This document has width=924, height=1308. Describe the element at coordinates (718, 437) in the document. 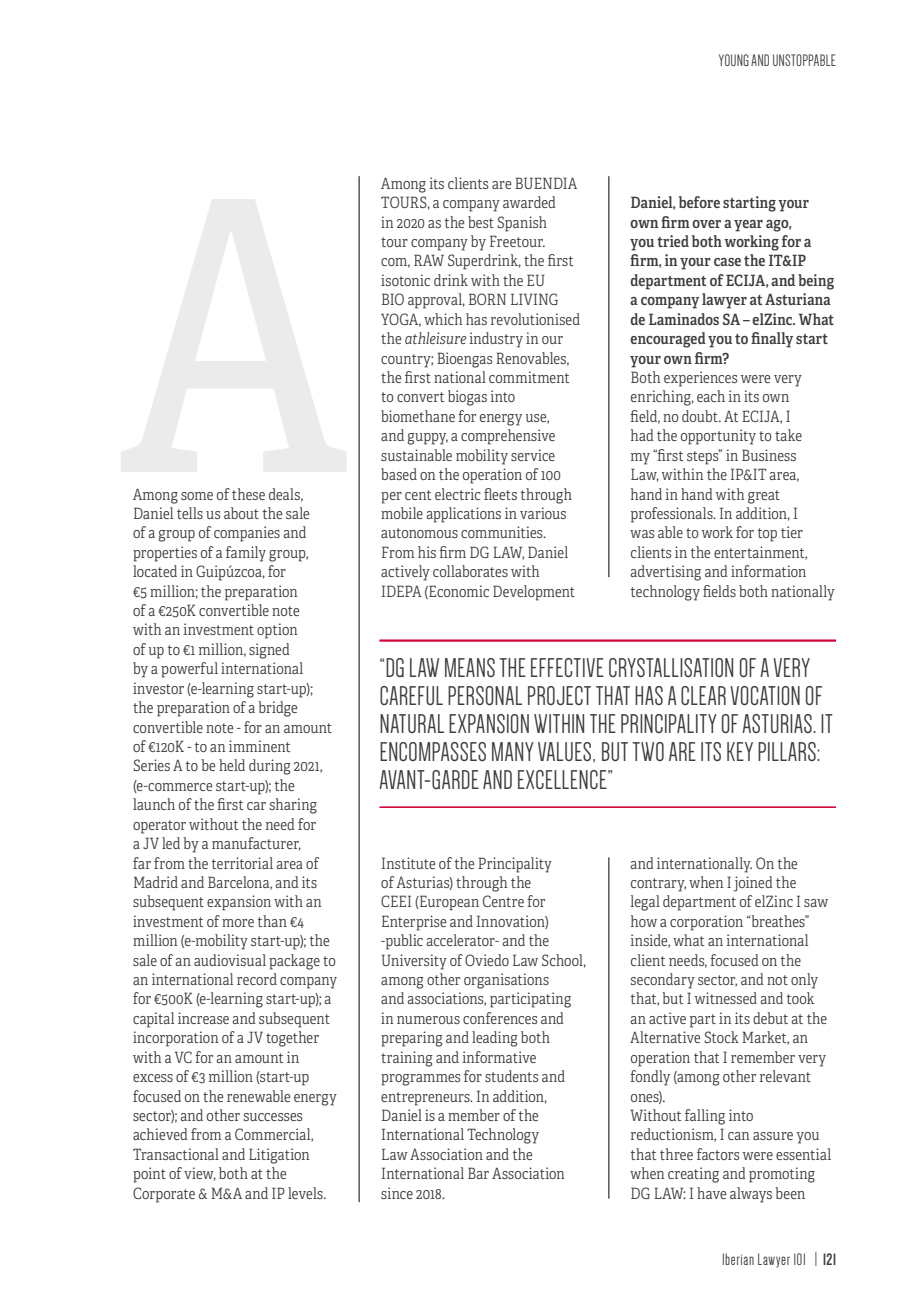

I see `opportunity` at that location.
